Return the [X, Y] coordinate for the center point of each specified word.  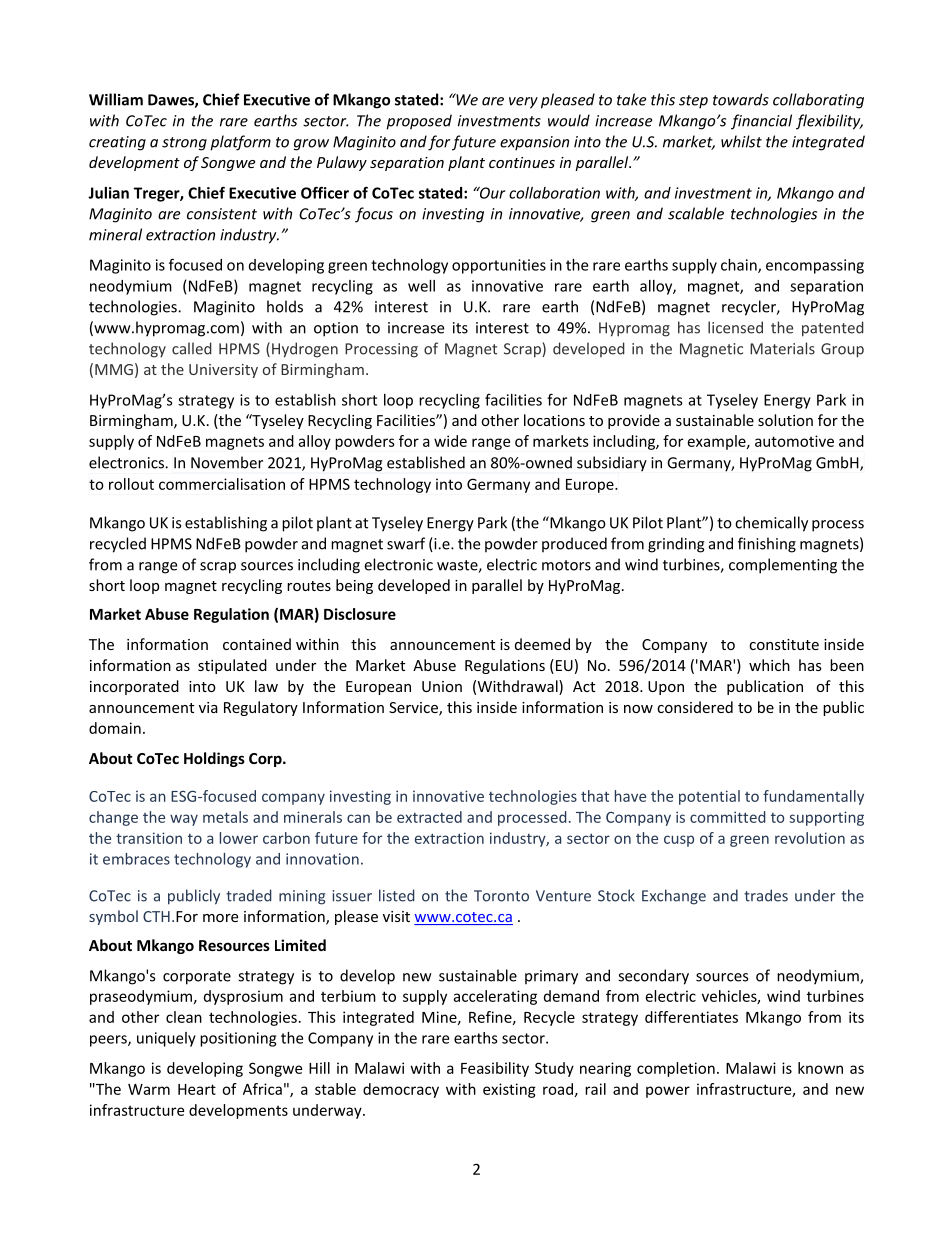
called [192, 348]
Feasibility [495, 1069]
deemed [542, 644]
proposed [419, 122]
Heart [197, 1089]
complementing [783, 566]
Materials [782, 348]
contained [257, 644]
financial [761, 122]
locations [554, 420]
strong [184, 144]
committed [728, 817]
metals [225, 817]
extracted [429, 817]
